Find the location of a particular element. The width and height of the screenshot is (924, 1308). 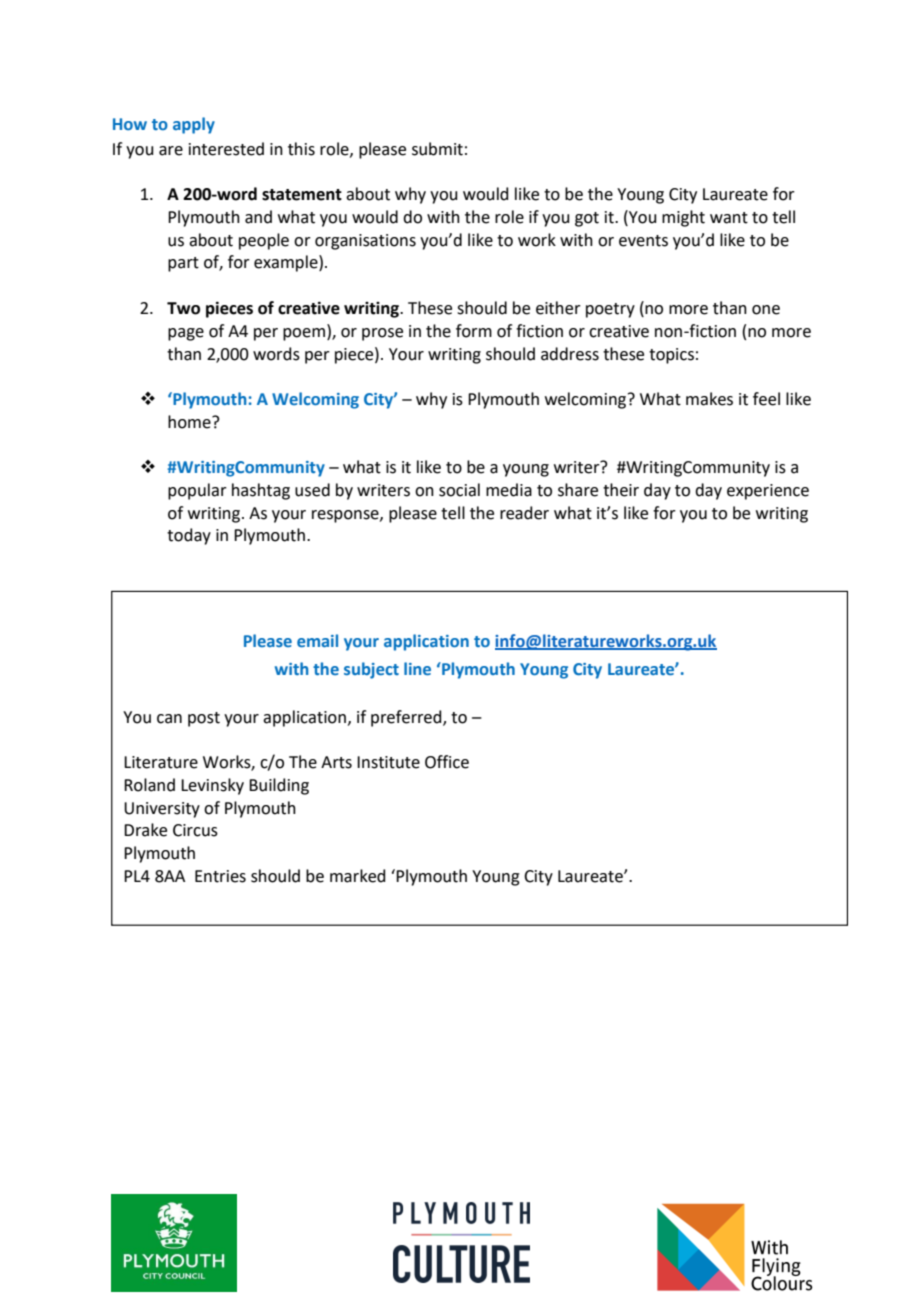

submit is located at coordinates (437, 149).
